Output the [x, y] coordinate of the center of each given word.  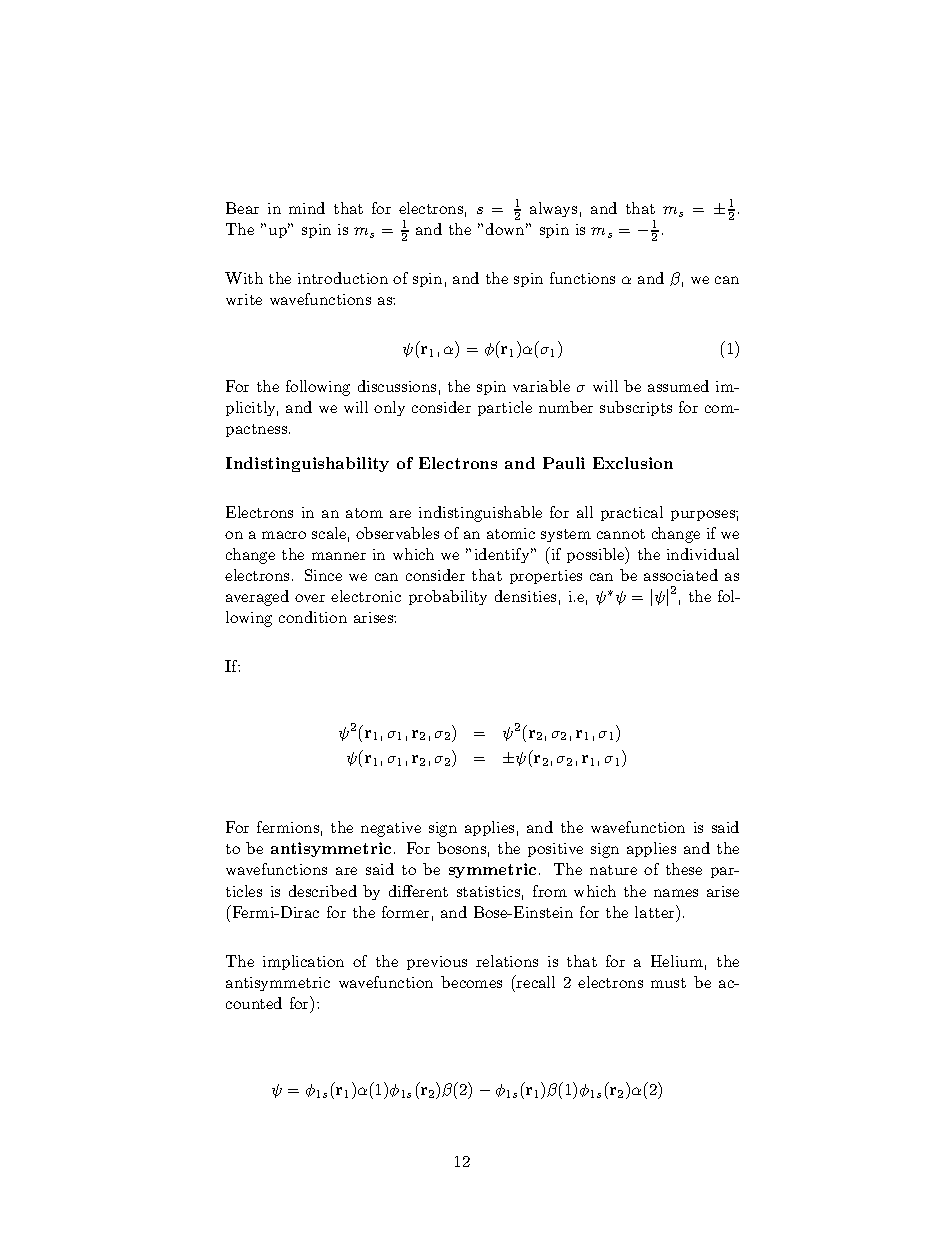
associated [681, 575]
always [553, 209]
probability [448, 597]
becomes [471, 982]
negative [391, 829]
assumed [678, 386]
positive [555, 850]
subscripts [636, 408]
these [684, 869]
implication [303, 962]
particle [505, 408]
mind [307, 208]
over [310, 598]
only [389, 408]
